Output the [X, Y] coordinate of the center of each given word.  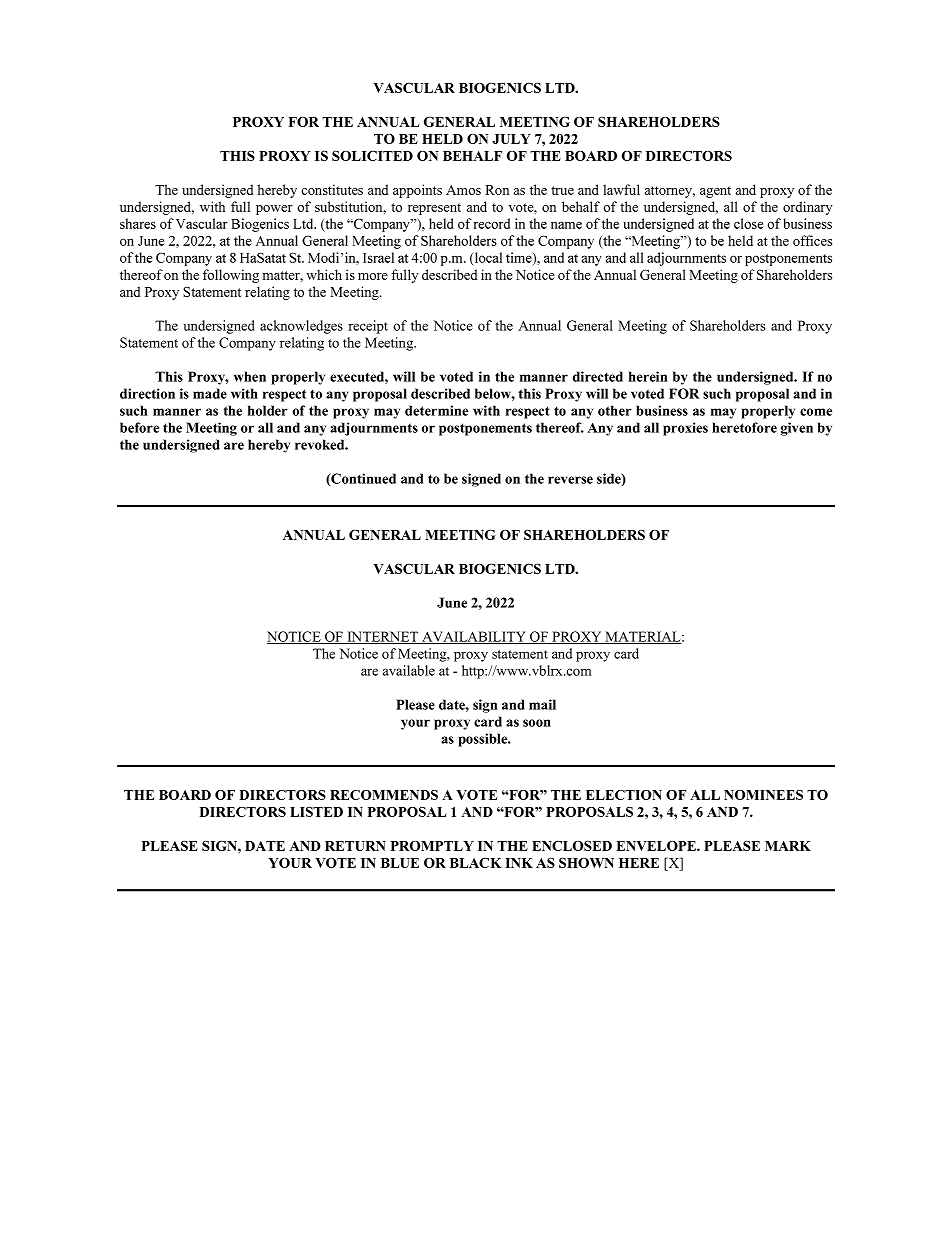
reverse [570, 480]
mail [542, 704]
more [373, 276]
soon [537, 723]
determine [436, 410]
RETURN [355, 846]
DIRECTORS [689, 155]
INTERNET [383, 637]
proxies [685, 429]
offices [812, 240]
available [409, 670]
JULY [511, 139]
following [231, 276]
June [452, 602]
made [210, 393]
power [274, 210]
